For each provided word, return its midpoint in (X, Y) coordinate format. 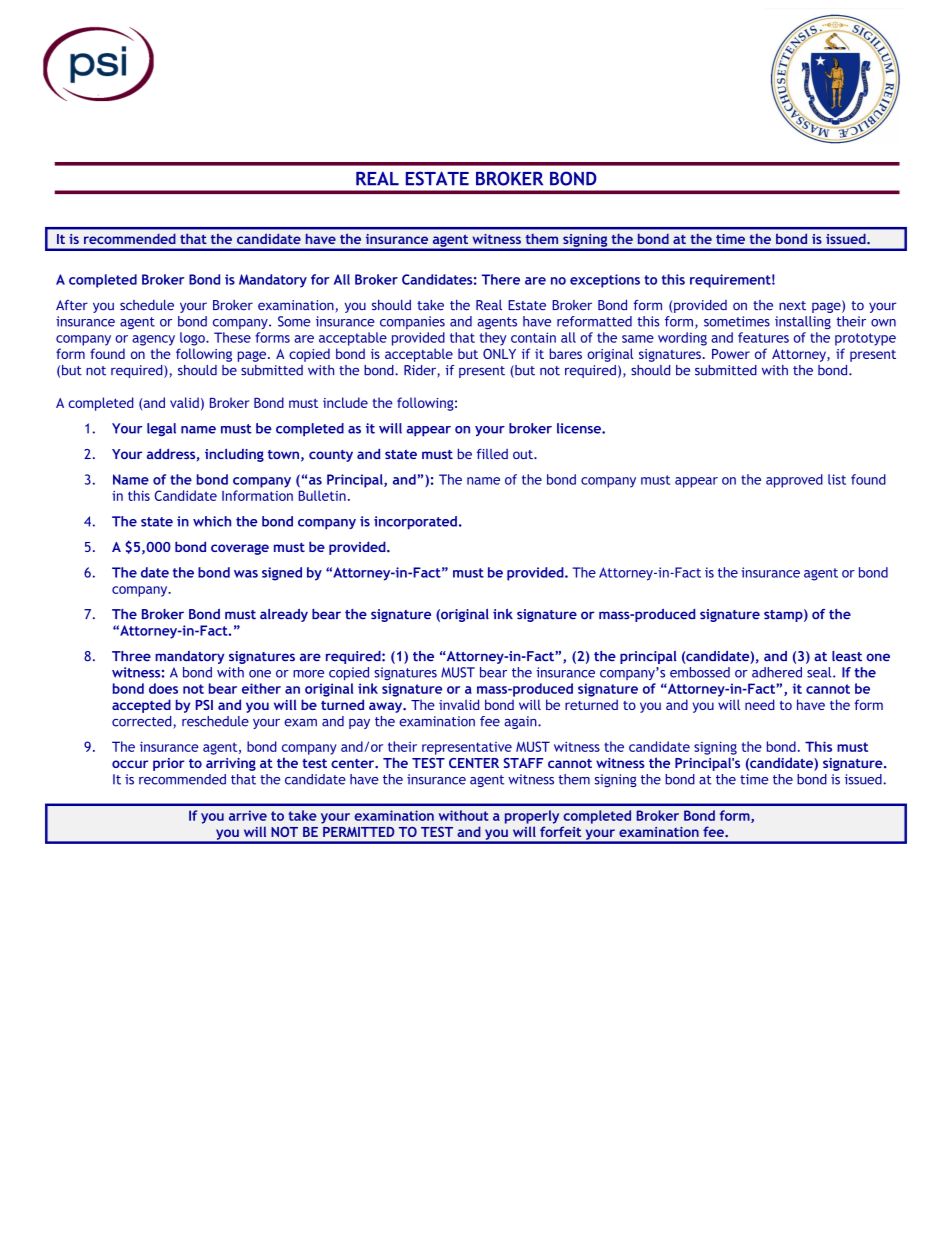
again (521, 722)
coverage (240, 549)
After (72, 305)
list (837, 479)
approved (794, 481)
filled (492, 453)
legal (161, 429)
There (500, 279)
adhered (777, 672)
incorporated (415, 523)
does (163, 688)
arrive (248, 815)
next (792, 306)
